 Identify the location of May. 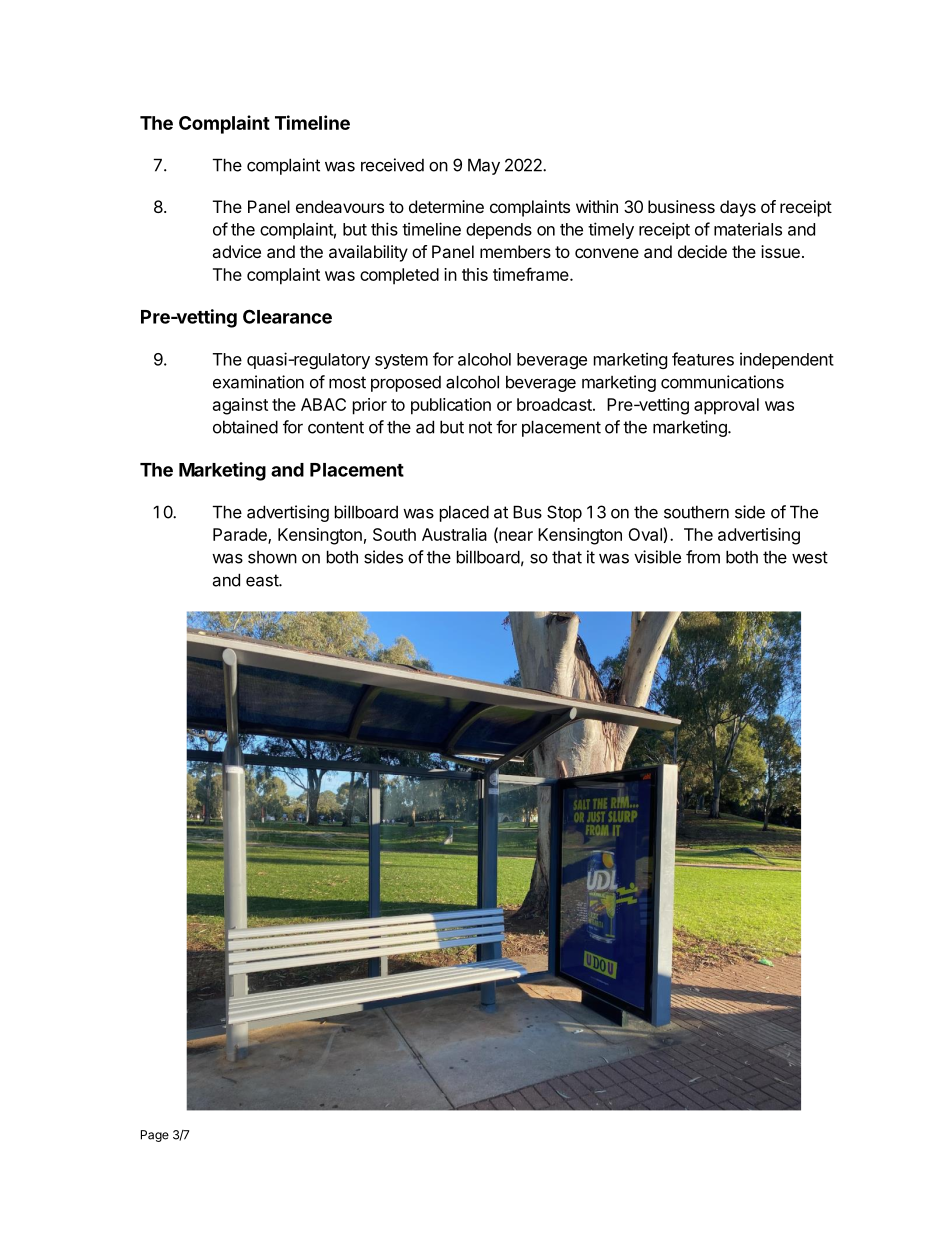
(484, 166).
